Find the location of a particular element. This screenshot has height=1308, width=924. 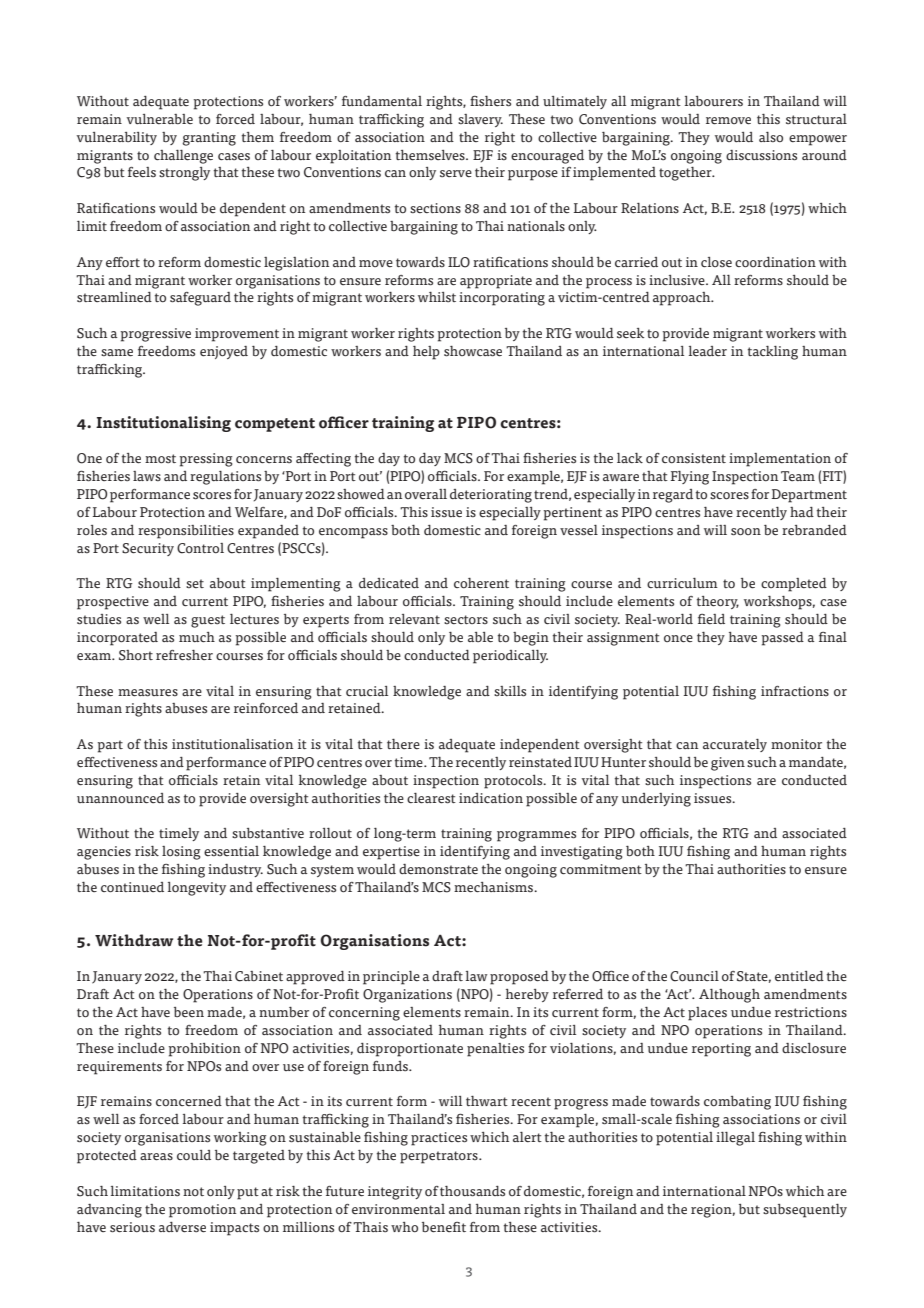

challenge is located at coordinates (183, 157).
